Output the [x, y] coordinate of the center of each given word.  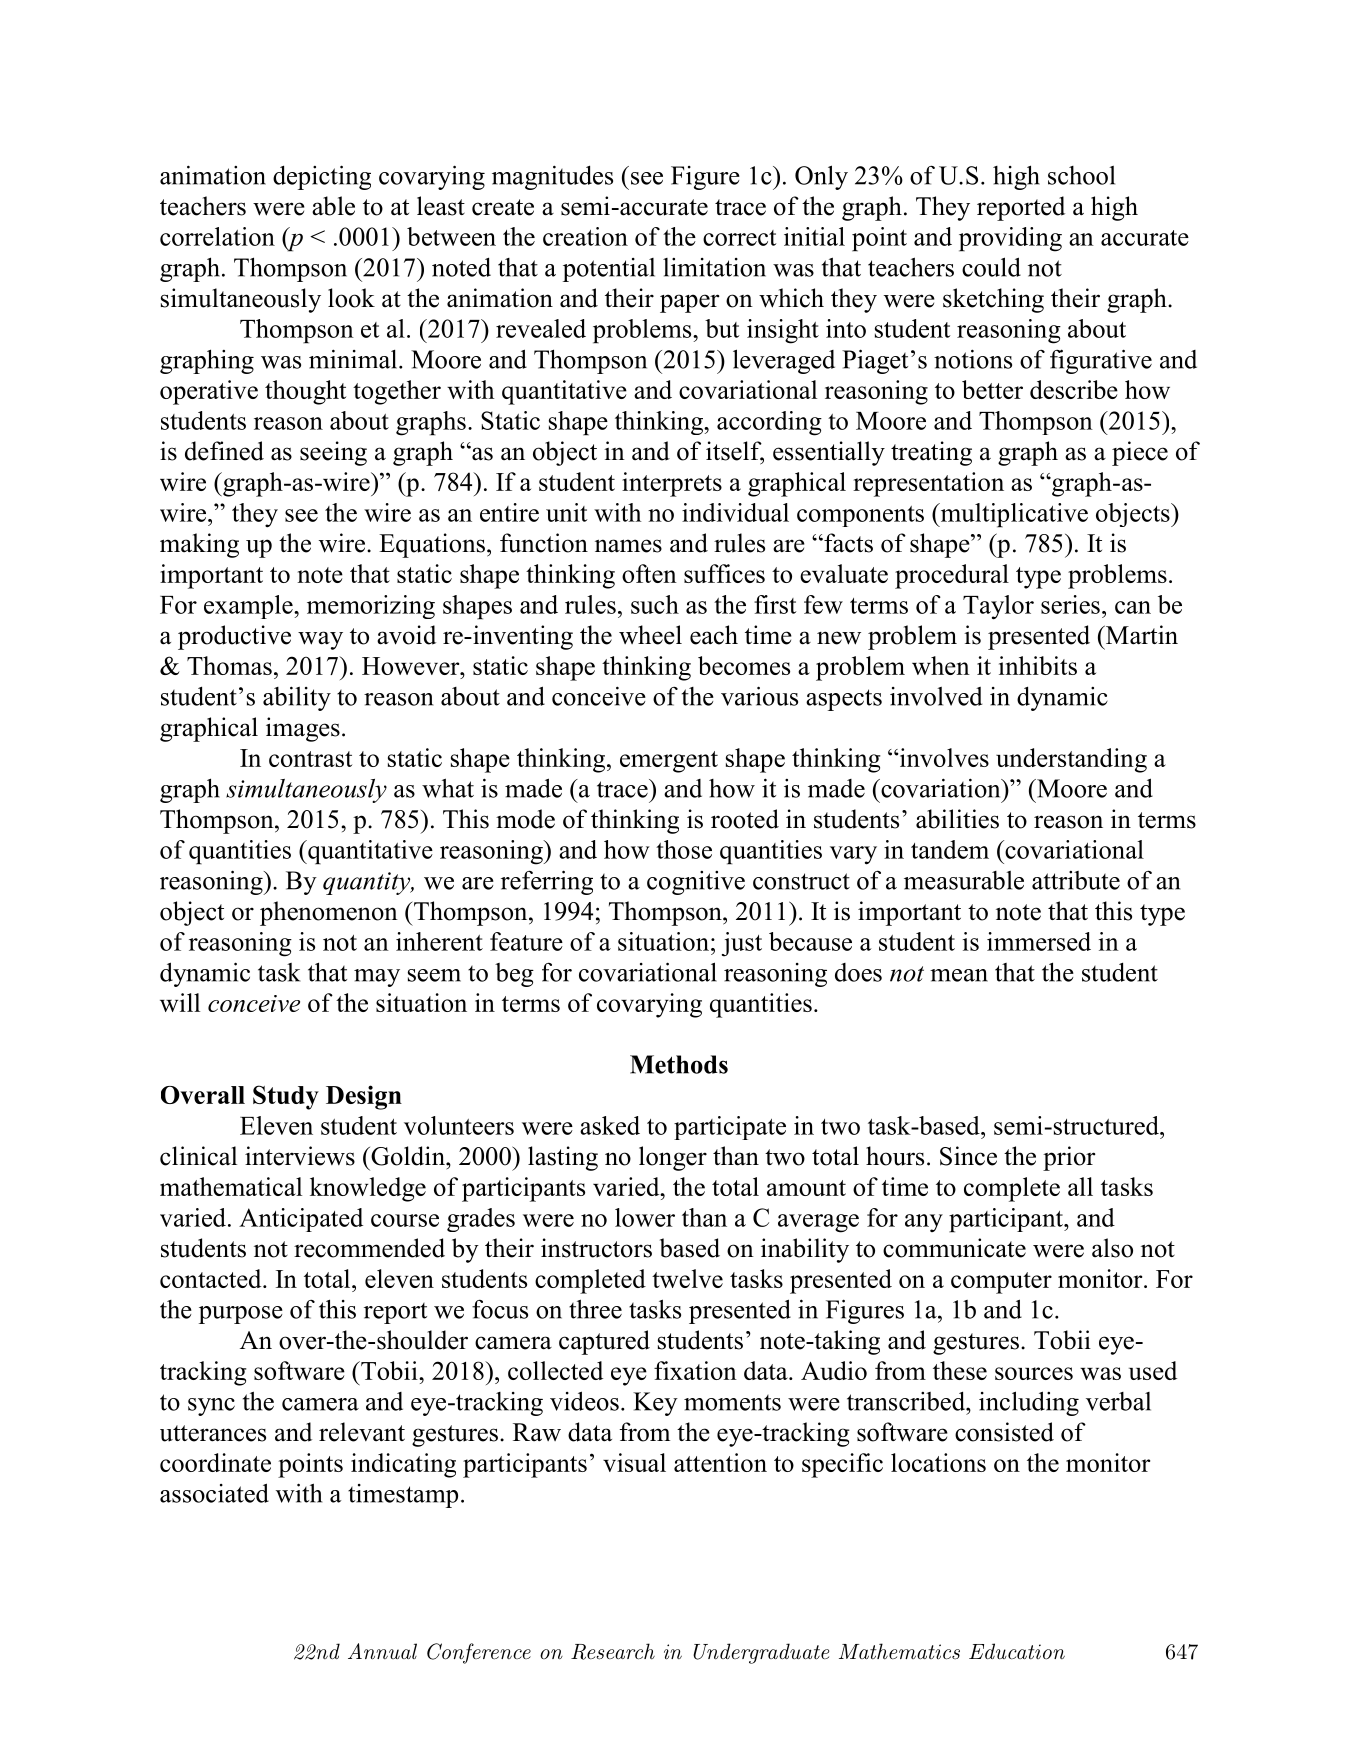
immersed [1039, 941]
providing [1010, 239]
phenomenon [329, 913]
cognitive [696, 883]
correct [740, 238]
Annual [382, 1651]
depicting [322, 177]
